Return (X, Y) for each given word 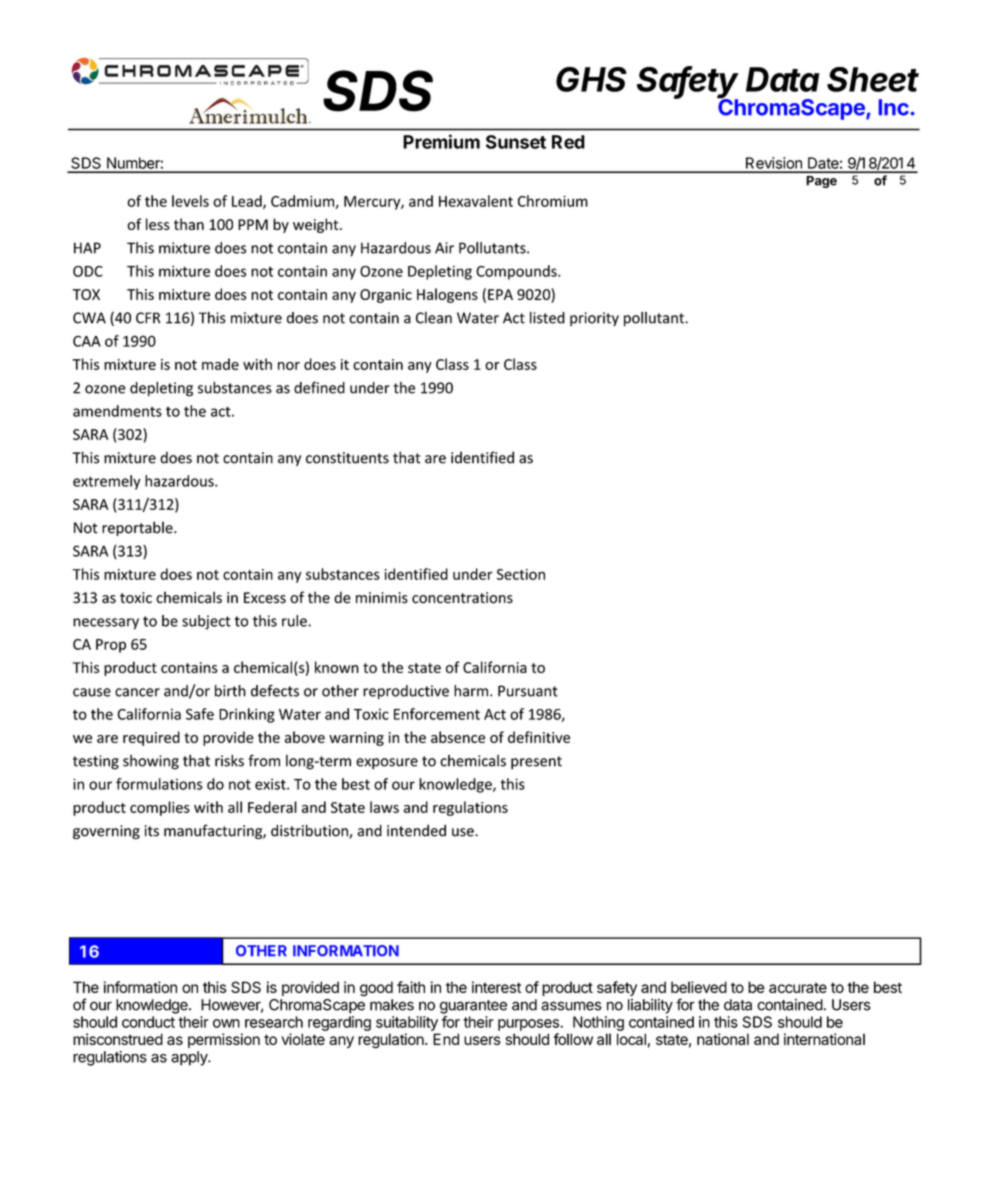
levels (190, 201)
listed (547, 317)
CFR (148, 318)
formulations (159, 784)
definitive (539, 737)
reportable (138, 528)
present (536, 762)
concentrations (462, 598)
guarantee (473, 1007)
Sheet (873, 79)
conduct (148, 1022)
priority (594, 319)
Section (521, 574)
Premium (441, 141)
